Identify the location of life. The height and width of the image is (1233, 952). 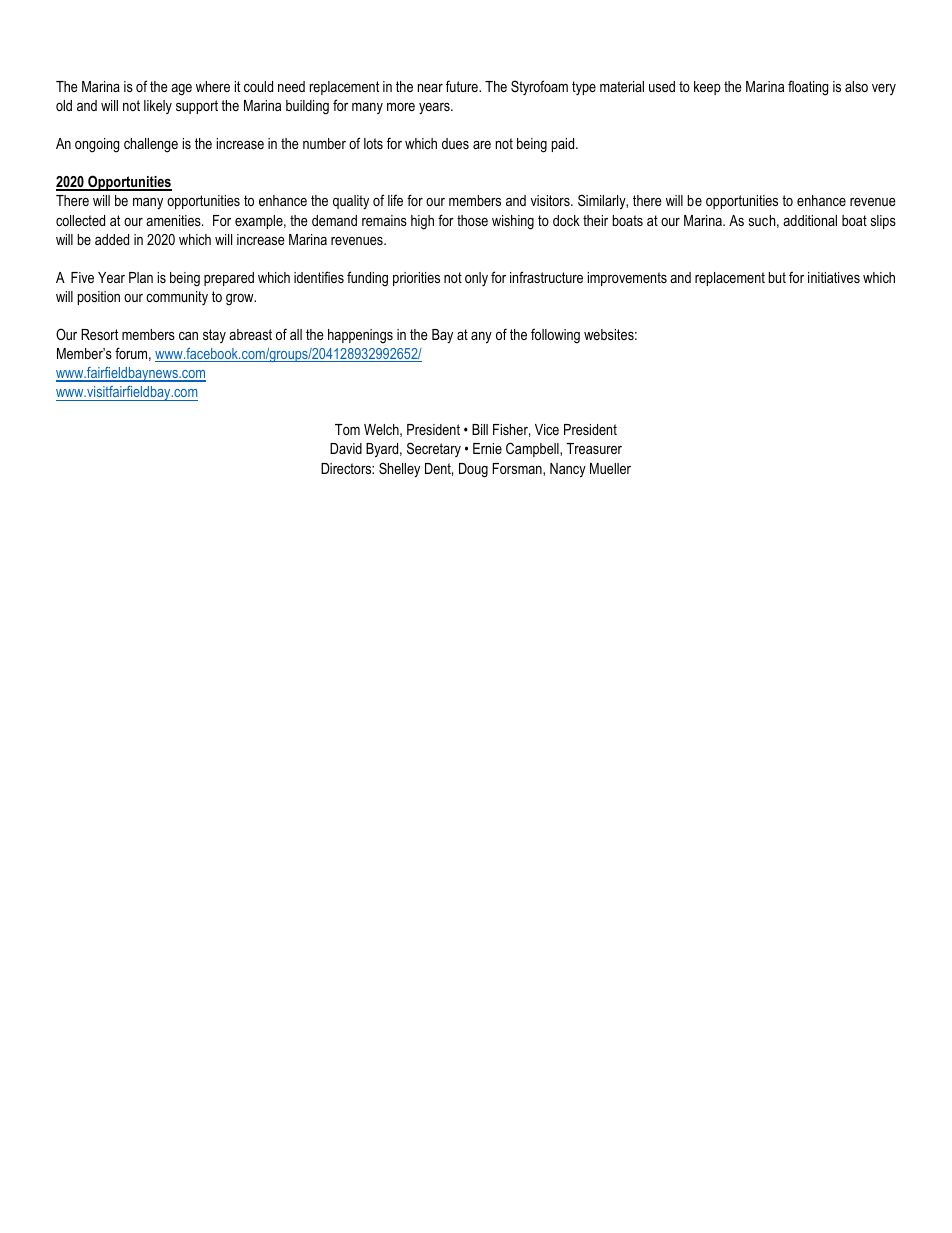
(395, 200).
